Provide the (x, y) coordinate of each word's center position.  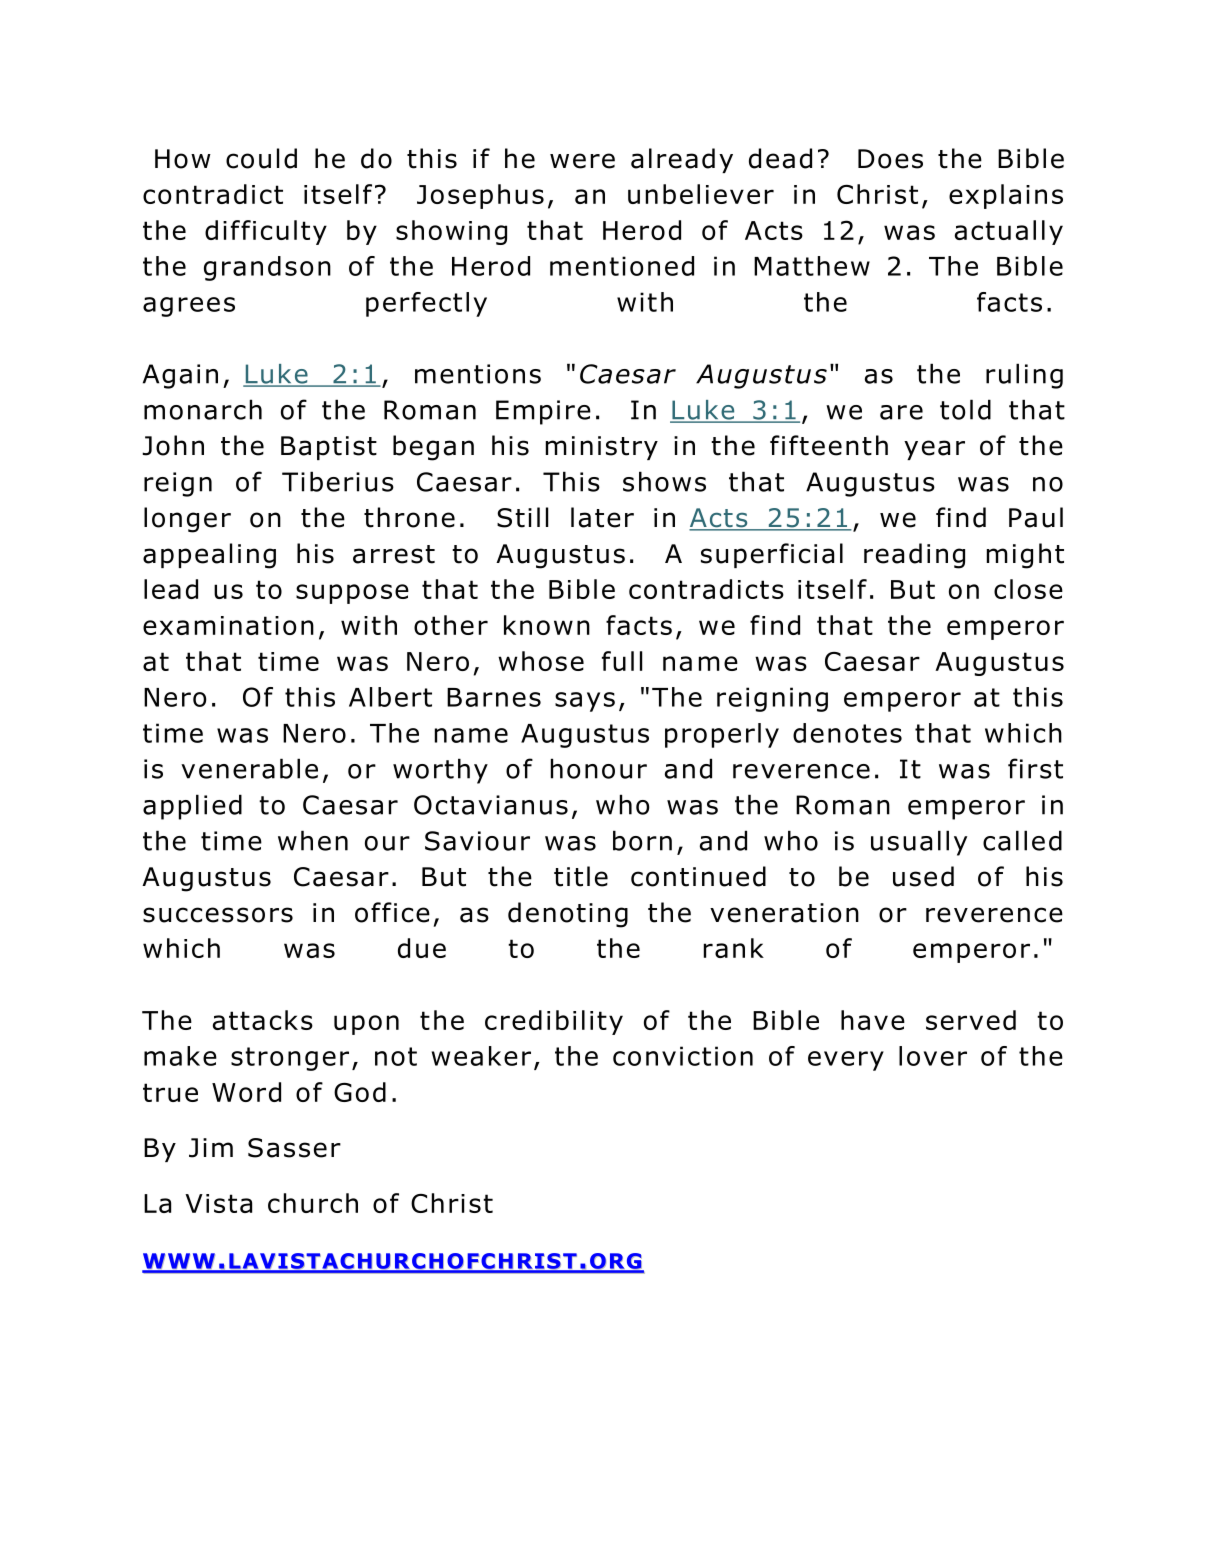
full (622, 661)
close (1028, 589)
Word (246, 1092)
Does (890, 159)
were (582, 161)
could (261, 158)
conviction (683, 1056)
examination (228, 625)
